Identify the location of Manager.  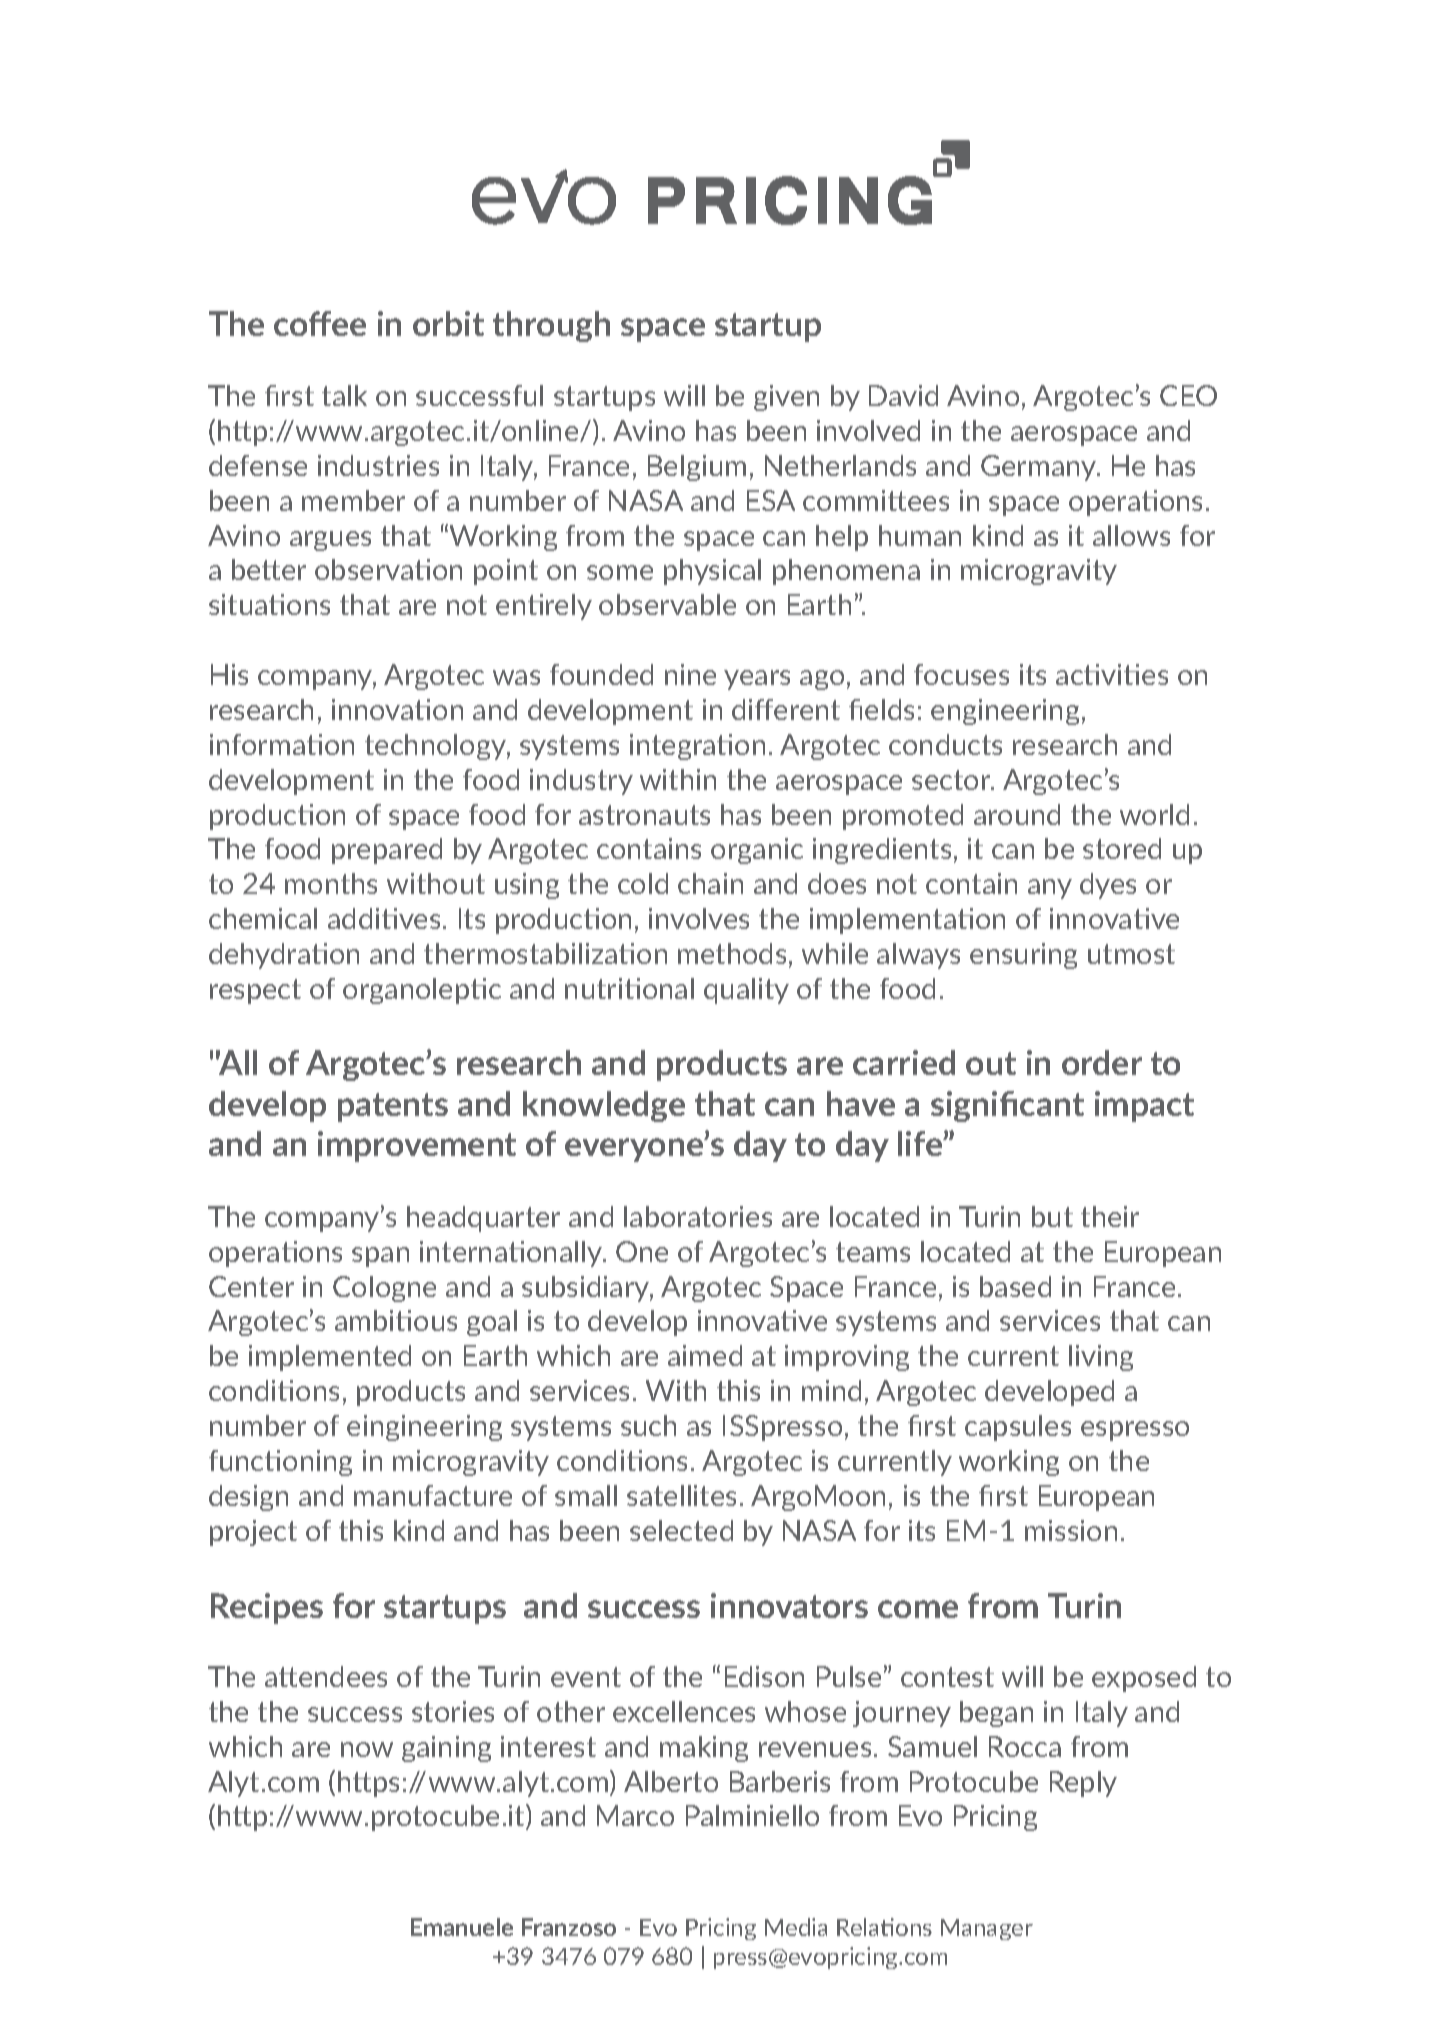
(987, 1929).
